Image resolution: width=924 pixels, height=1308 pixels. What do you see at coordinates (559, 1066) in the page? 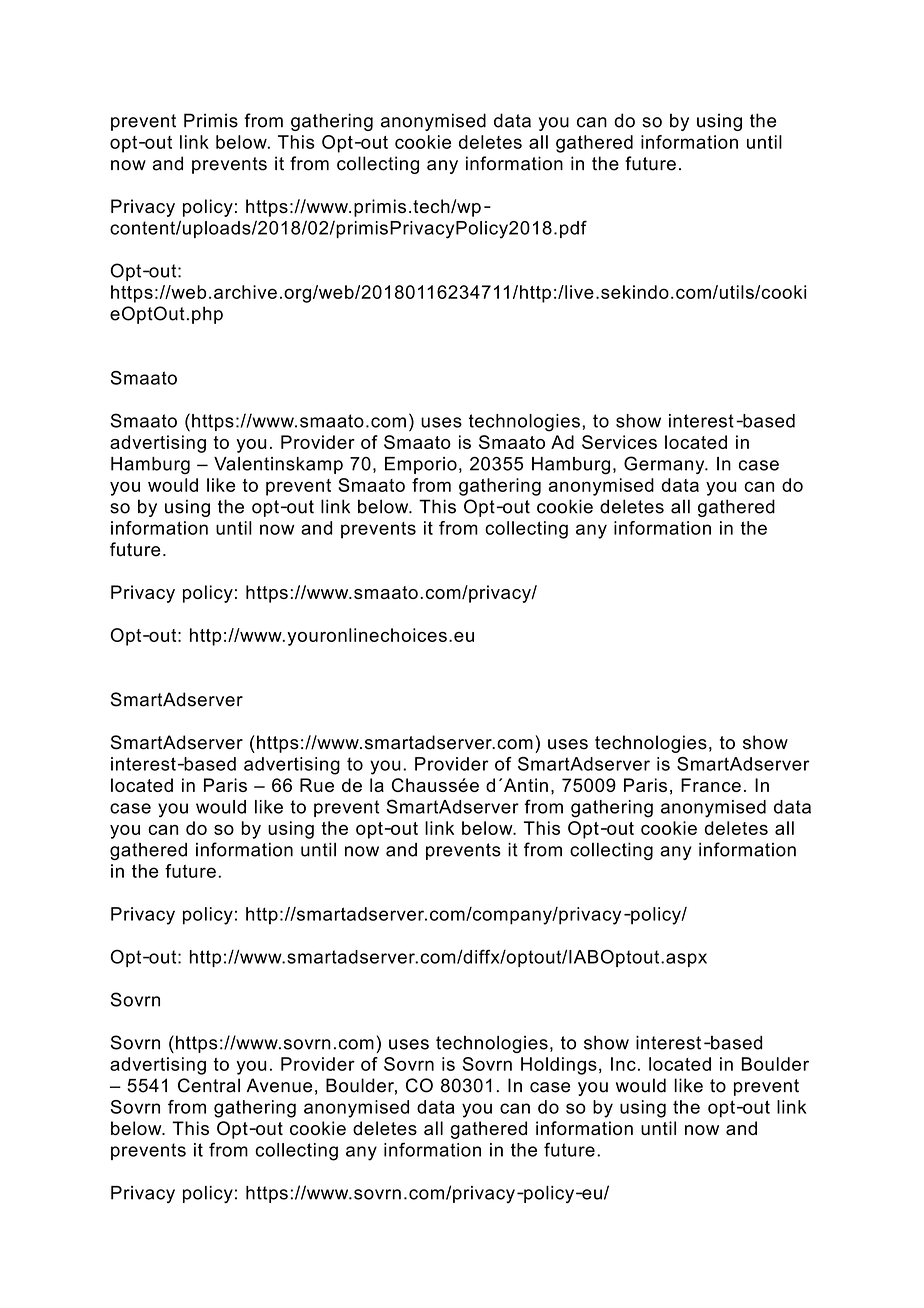
I see `Holdings` at bounding box center [559, 1066].
